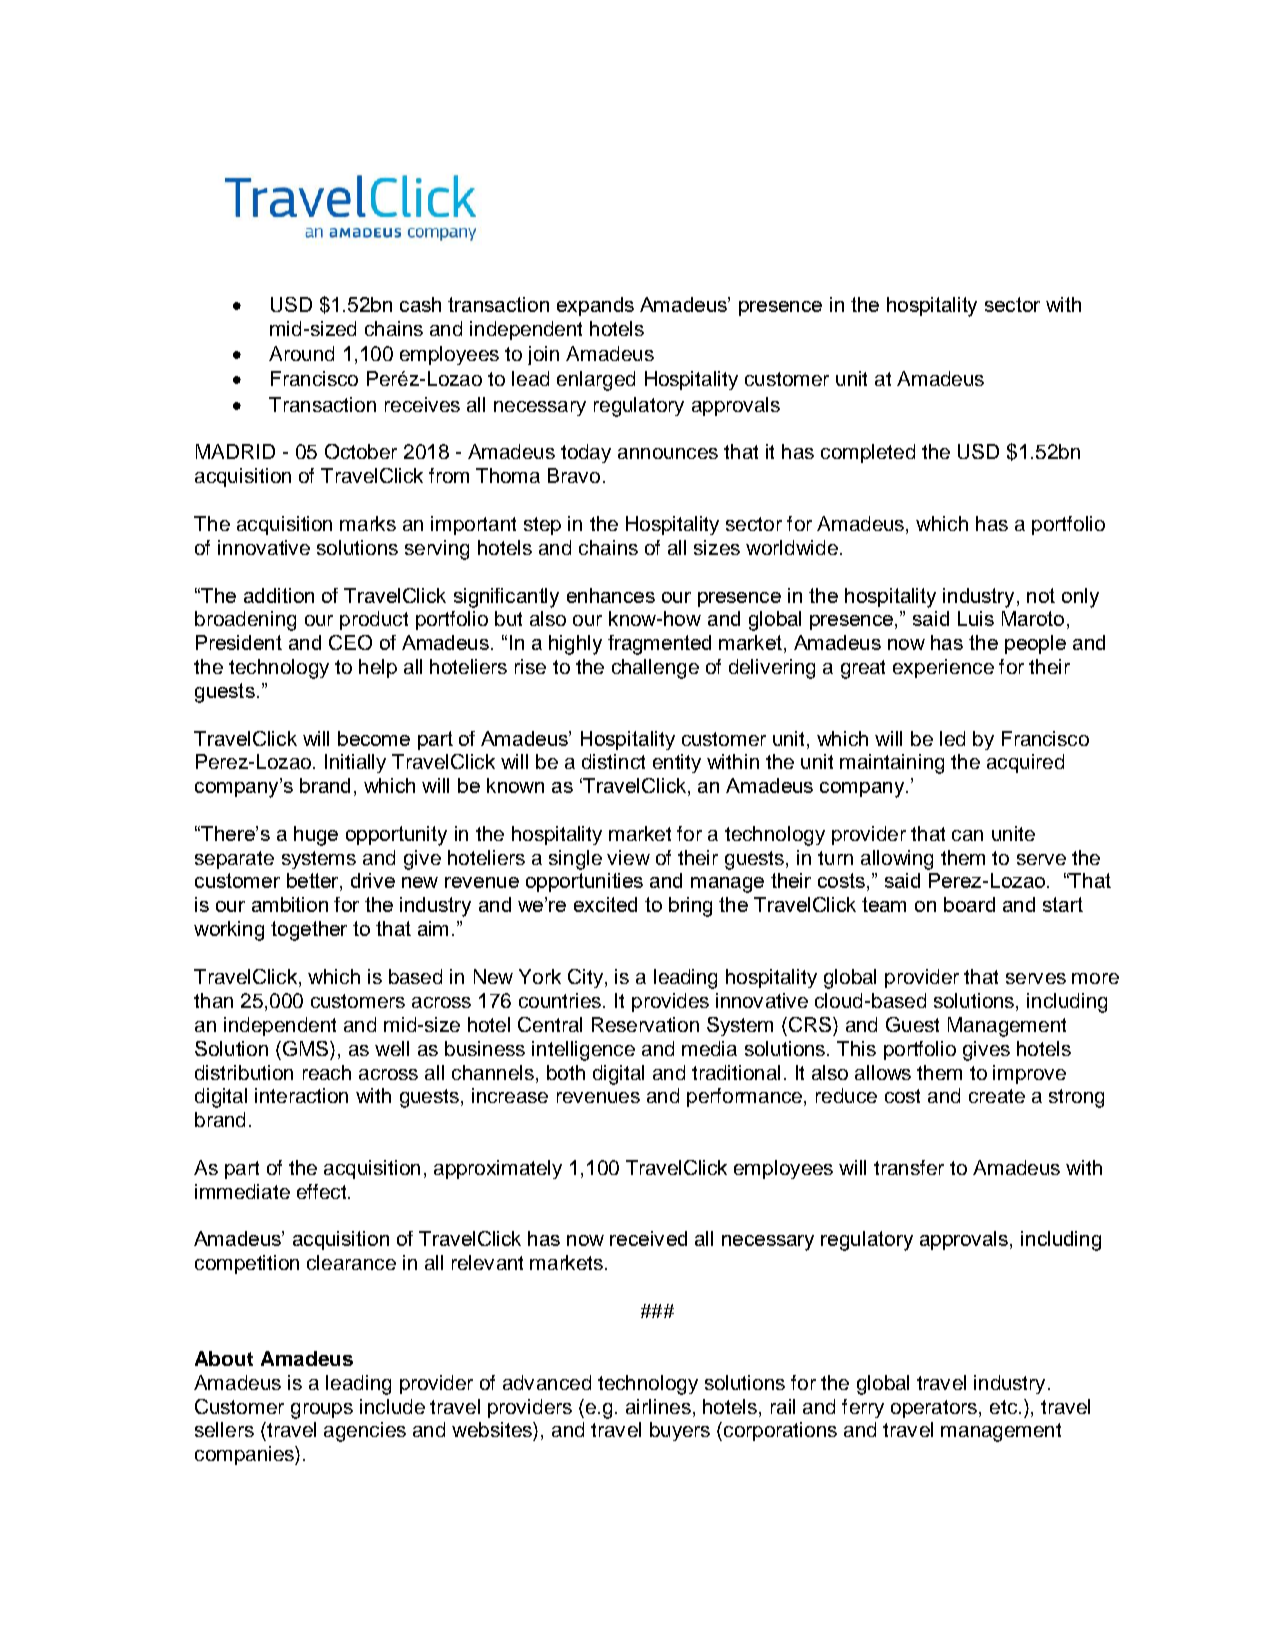 The image size is (1269, 1642). What do you see at coordinates (314, 882) in the screenshot?
I see `better` at bounding box center [314, 882].
